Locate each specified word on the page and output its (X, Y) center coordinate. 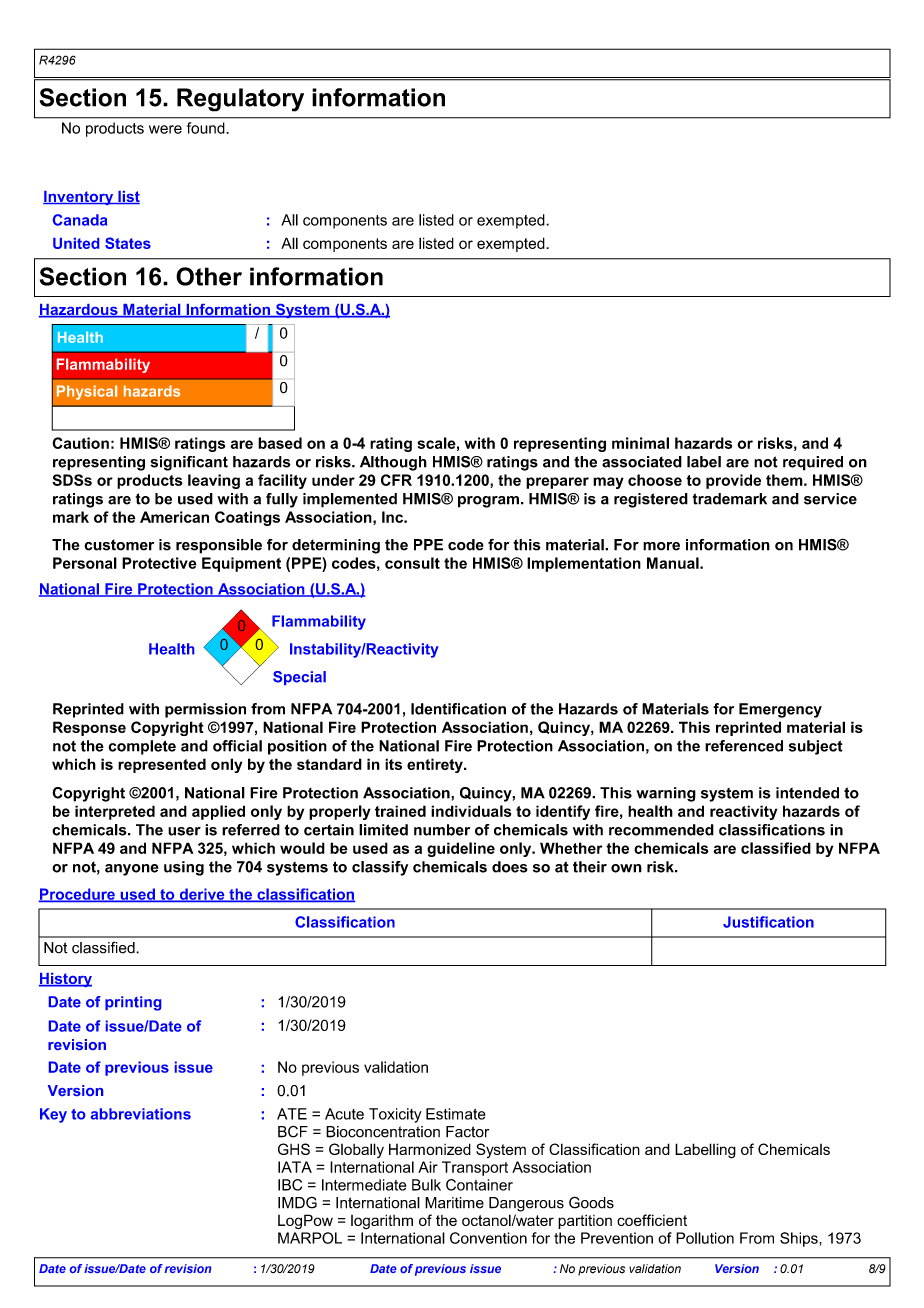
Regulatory (240, 100)
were (165, 129)
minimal (640, 443)
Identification (458, 709)
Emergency (780, 710)
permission (205, 710)
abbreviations (141, 1114)
